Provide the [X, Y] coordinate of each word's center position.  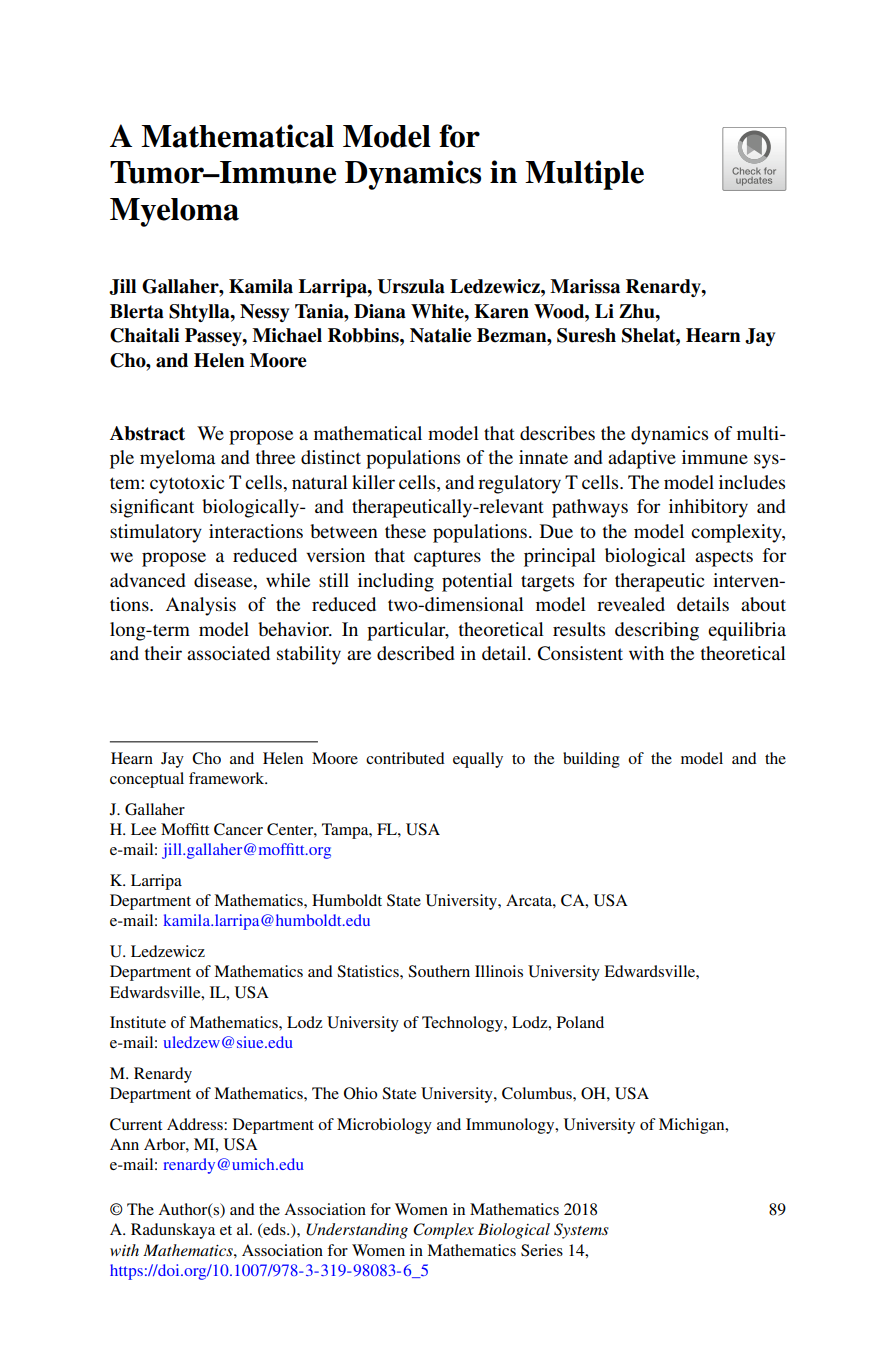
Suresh [586, 335]
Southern [439, 971]
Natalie [441, 335]
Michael [287, 335]
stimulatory [156, 533]
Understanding [357, 1231]
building [591, 760]
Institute [138, 1022]
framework [228, 778]
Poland [580, 1022]
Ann [124, 1144]
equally [478, 760]
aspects [724, 558]
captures [447, 558]
